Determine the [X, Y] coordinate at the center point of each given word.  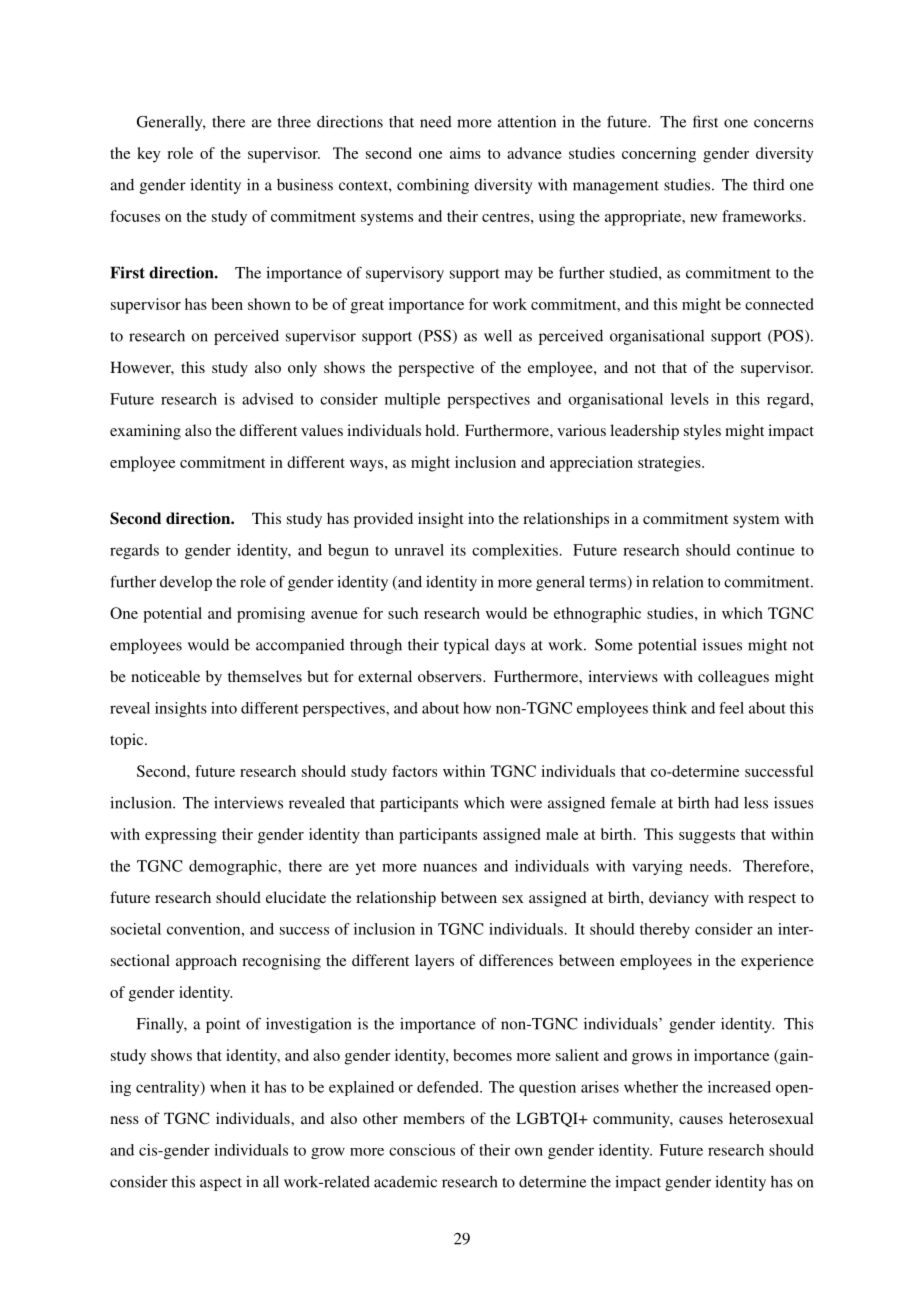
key [149, 155]
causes [701, 1120]
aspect [221, 1184]
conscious [422, 1150]
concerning [659, 155]
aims [465, 153]
